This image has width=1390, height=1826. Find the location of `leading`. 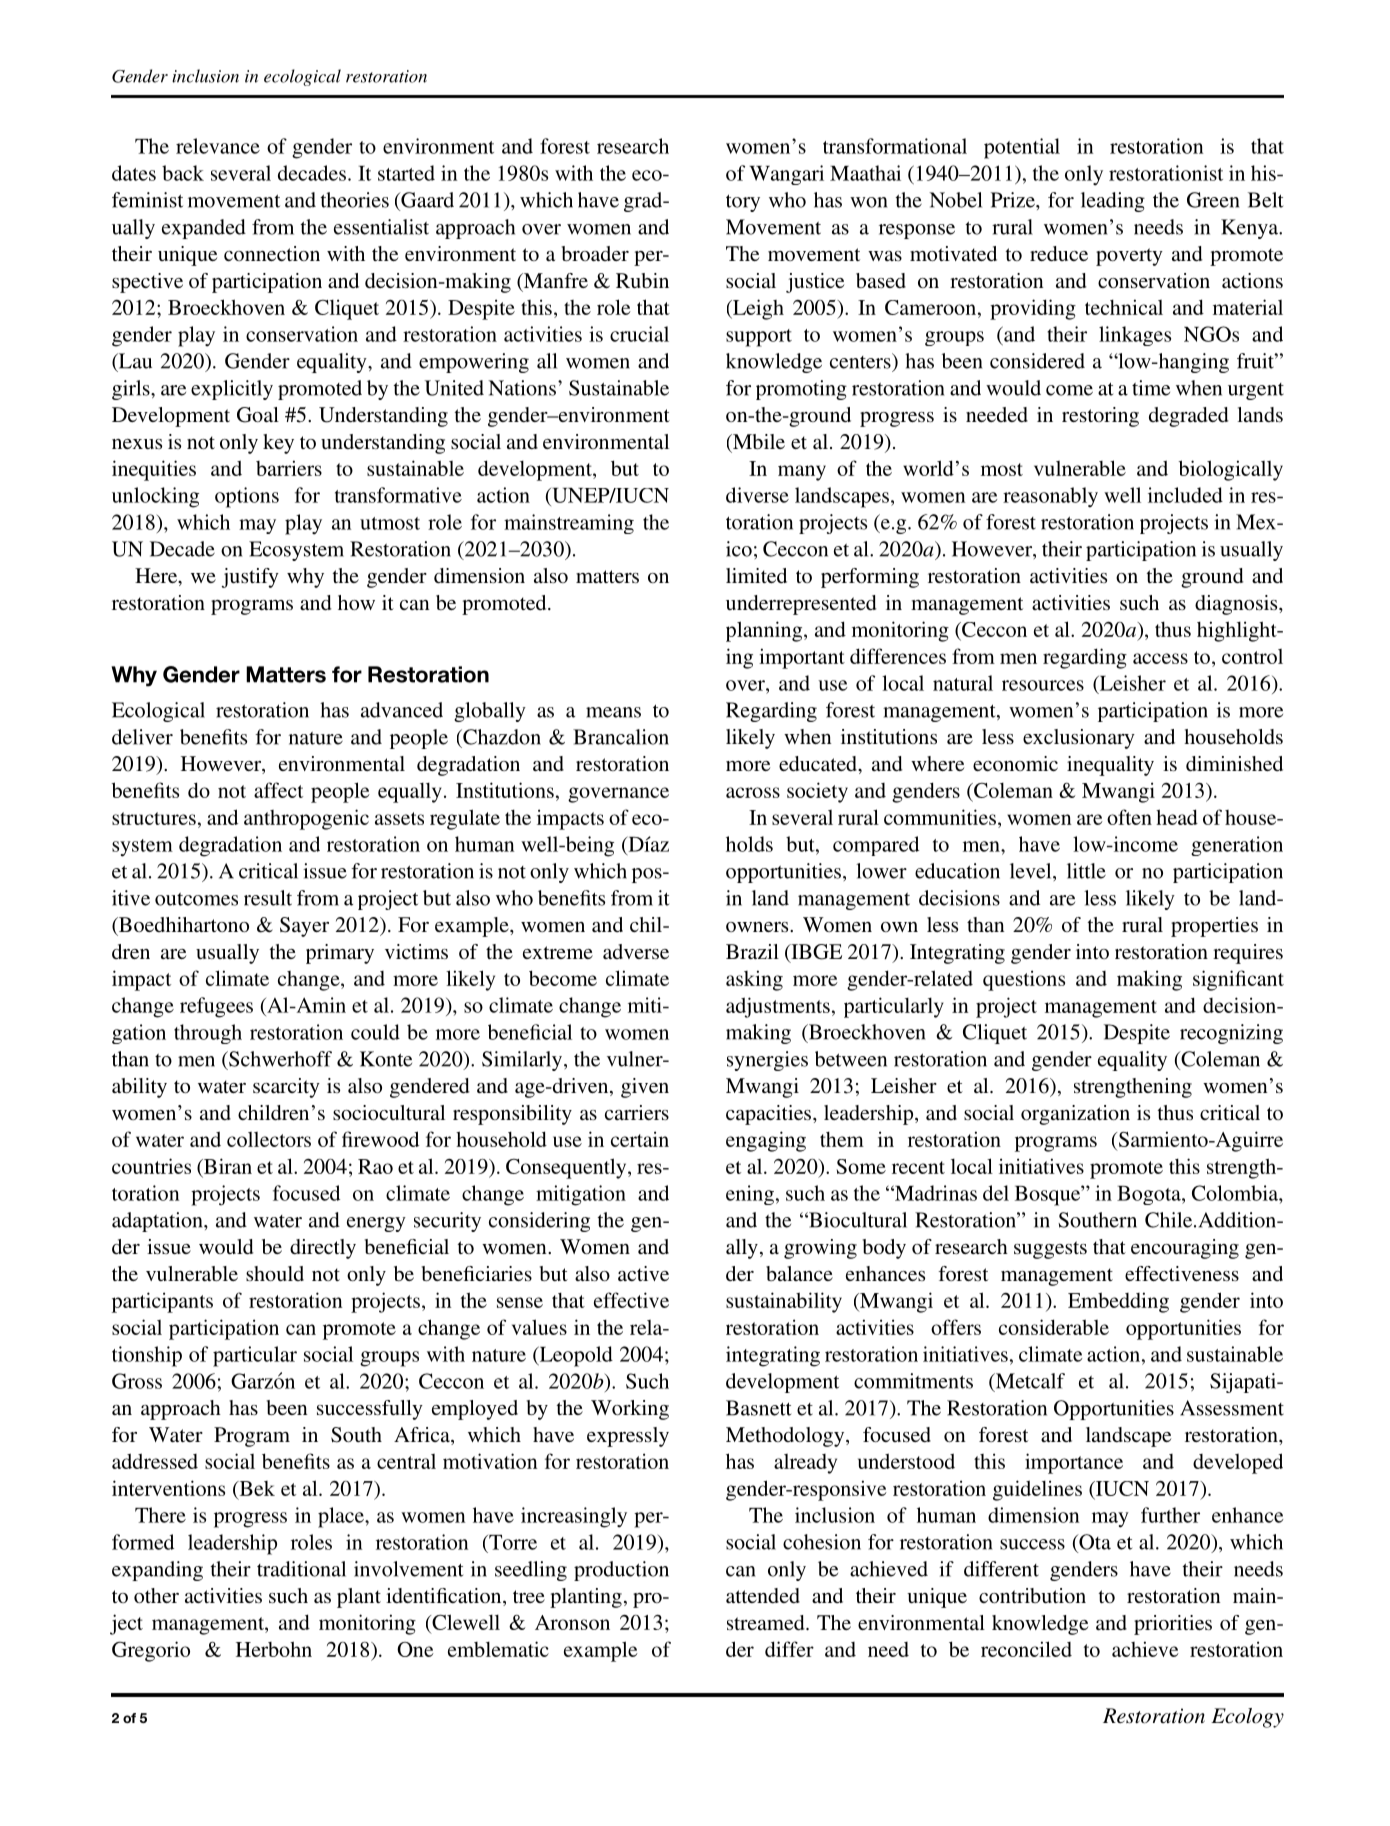

leading is located at coordinates (1113, 202).
